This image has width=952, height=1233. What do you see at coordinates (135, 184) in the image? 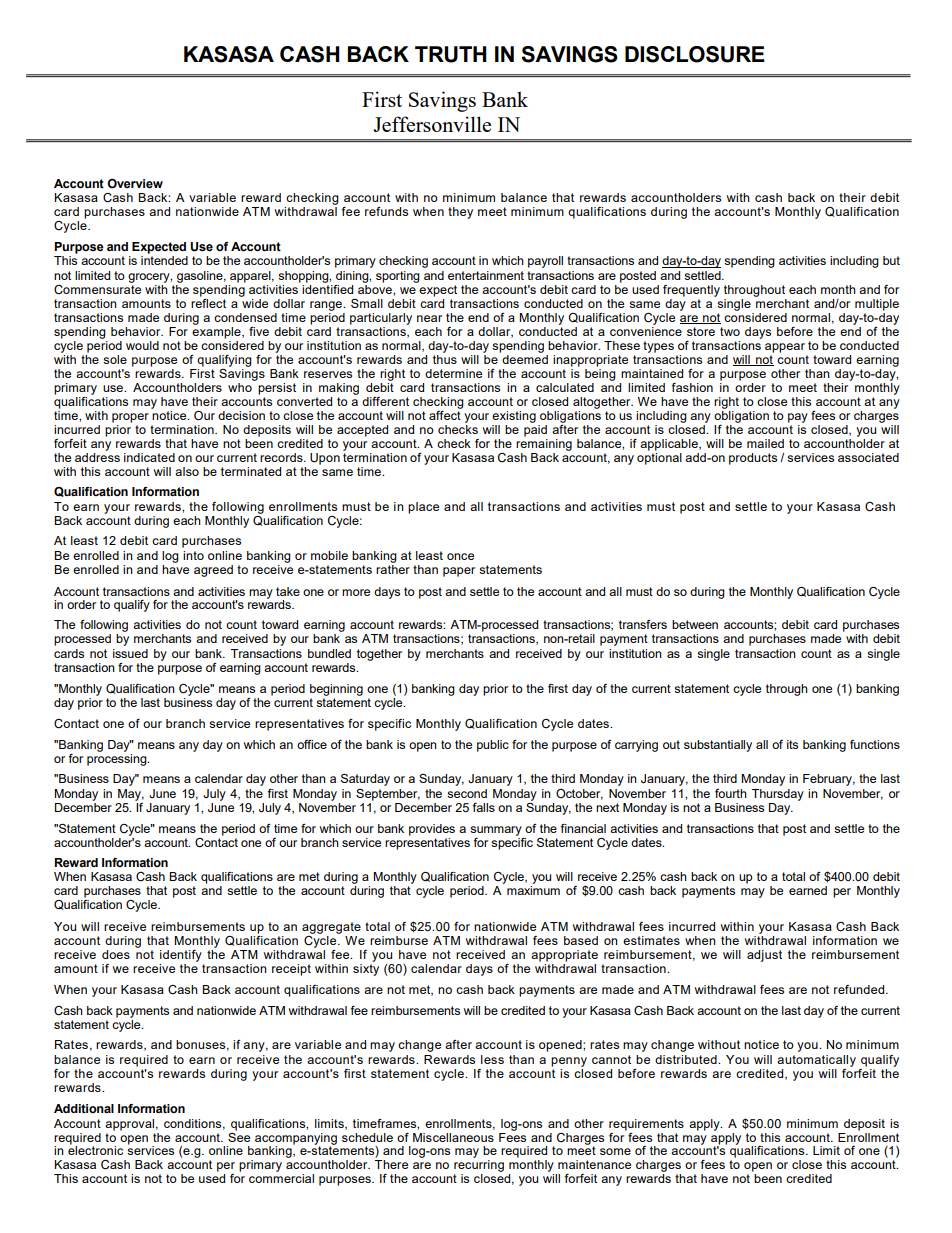
I see `Overview` at bounding box center [135, 184].
